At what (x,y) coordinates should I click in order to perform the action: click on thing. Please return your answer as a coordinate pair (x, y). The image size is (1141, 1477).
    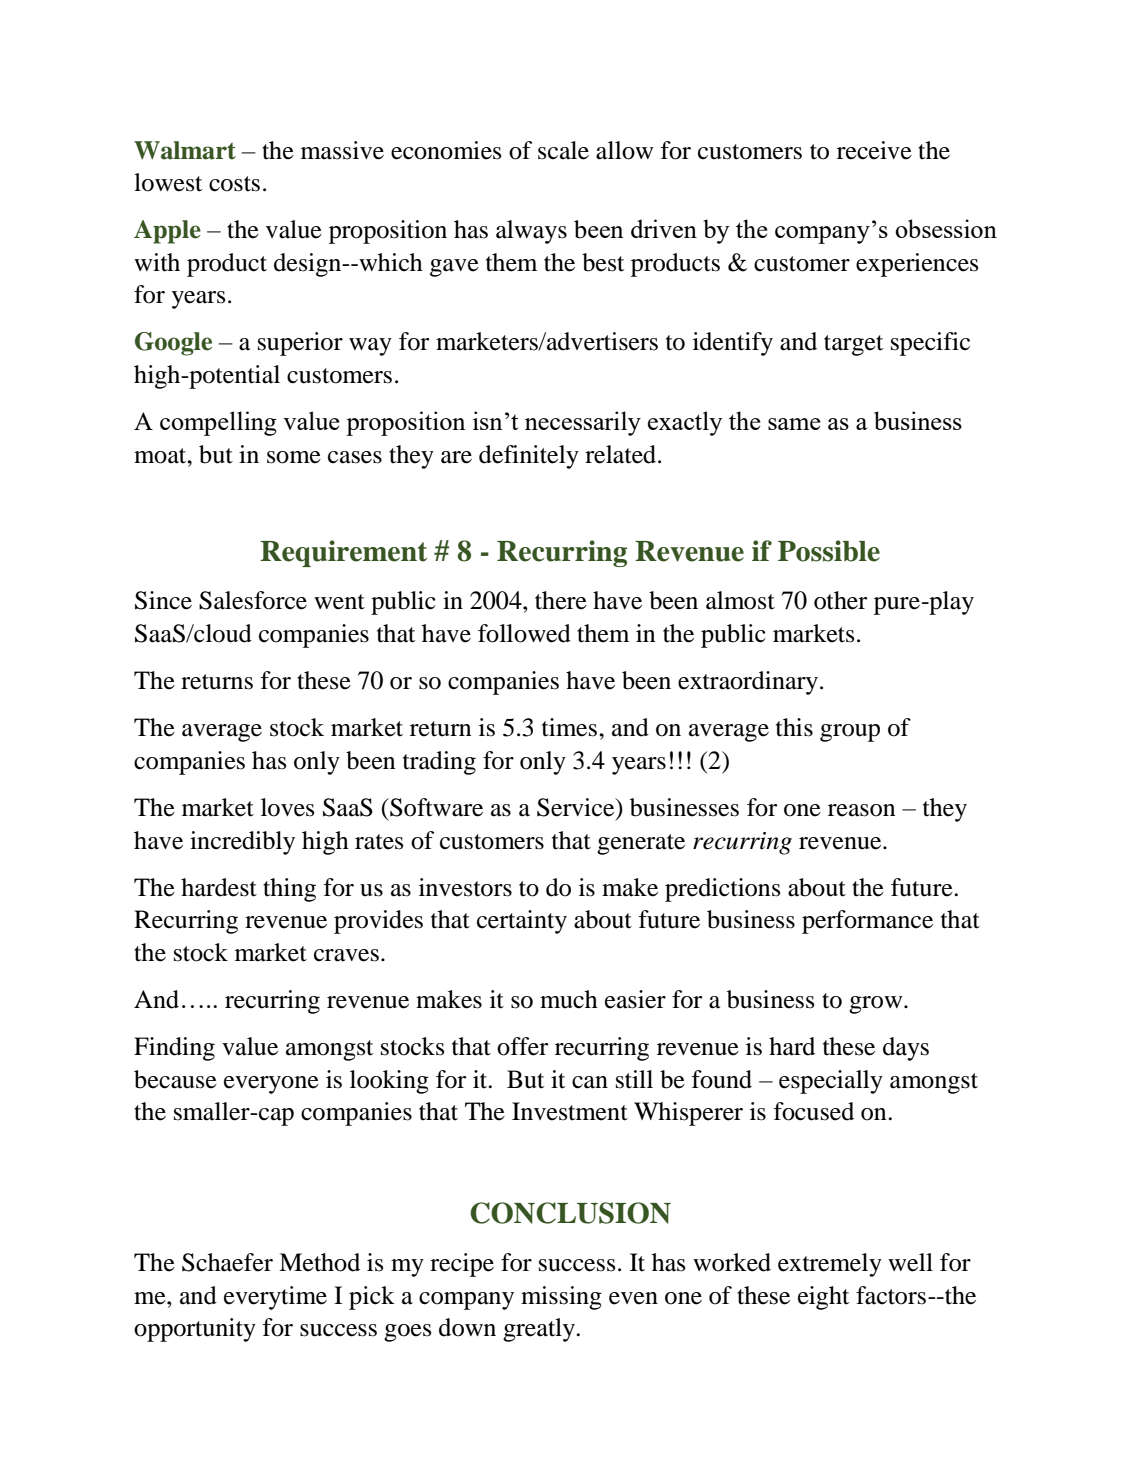
    Looking at the image, I should click on (289, 890).
